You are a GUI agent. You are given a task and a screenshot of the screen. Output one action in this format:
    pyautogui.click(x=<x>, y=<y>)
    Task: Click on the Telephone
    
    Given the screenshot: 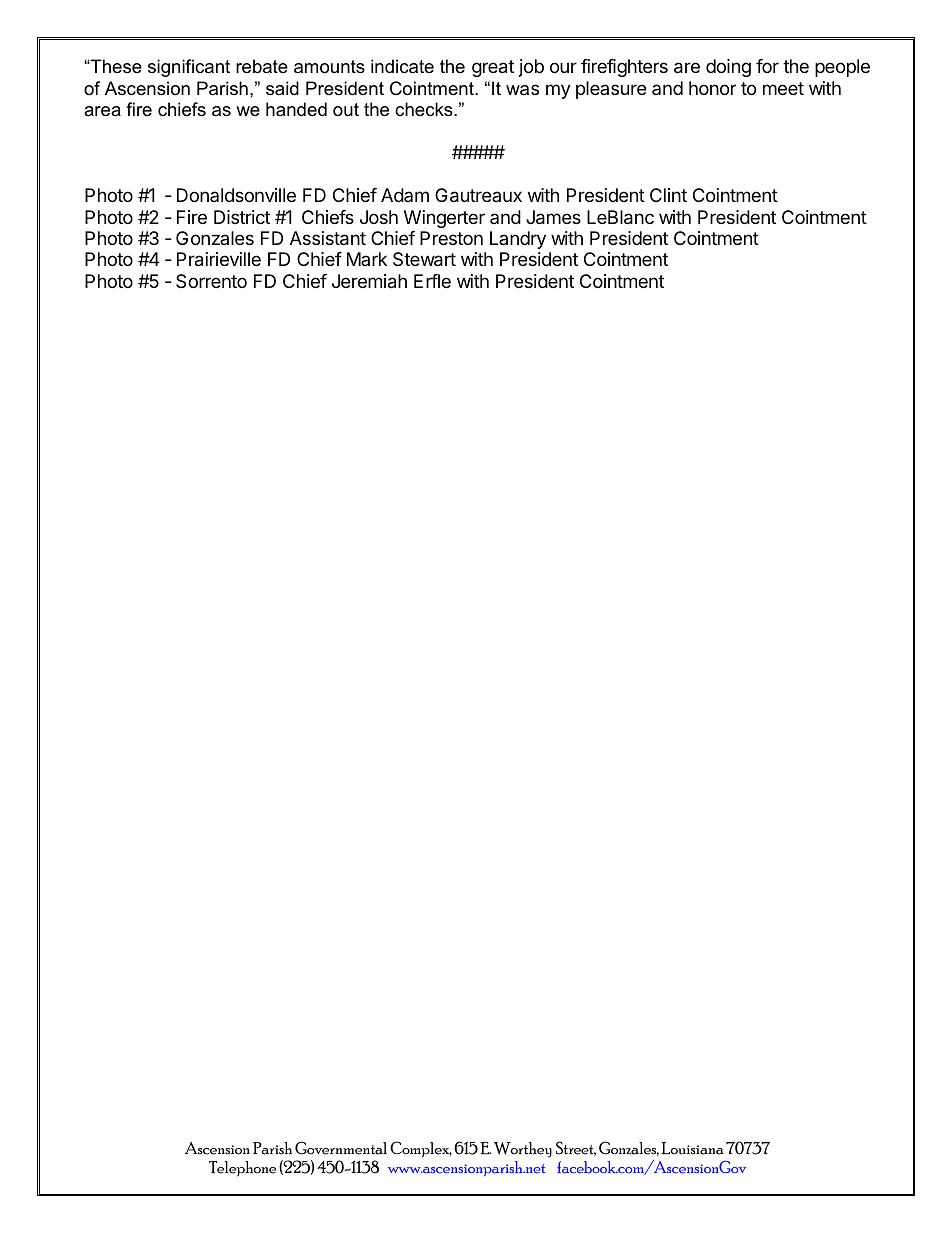 What is the action you would take?
    pyautogui.click(x=242, y=1169)
